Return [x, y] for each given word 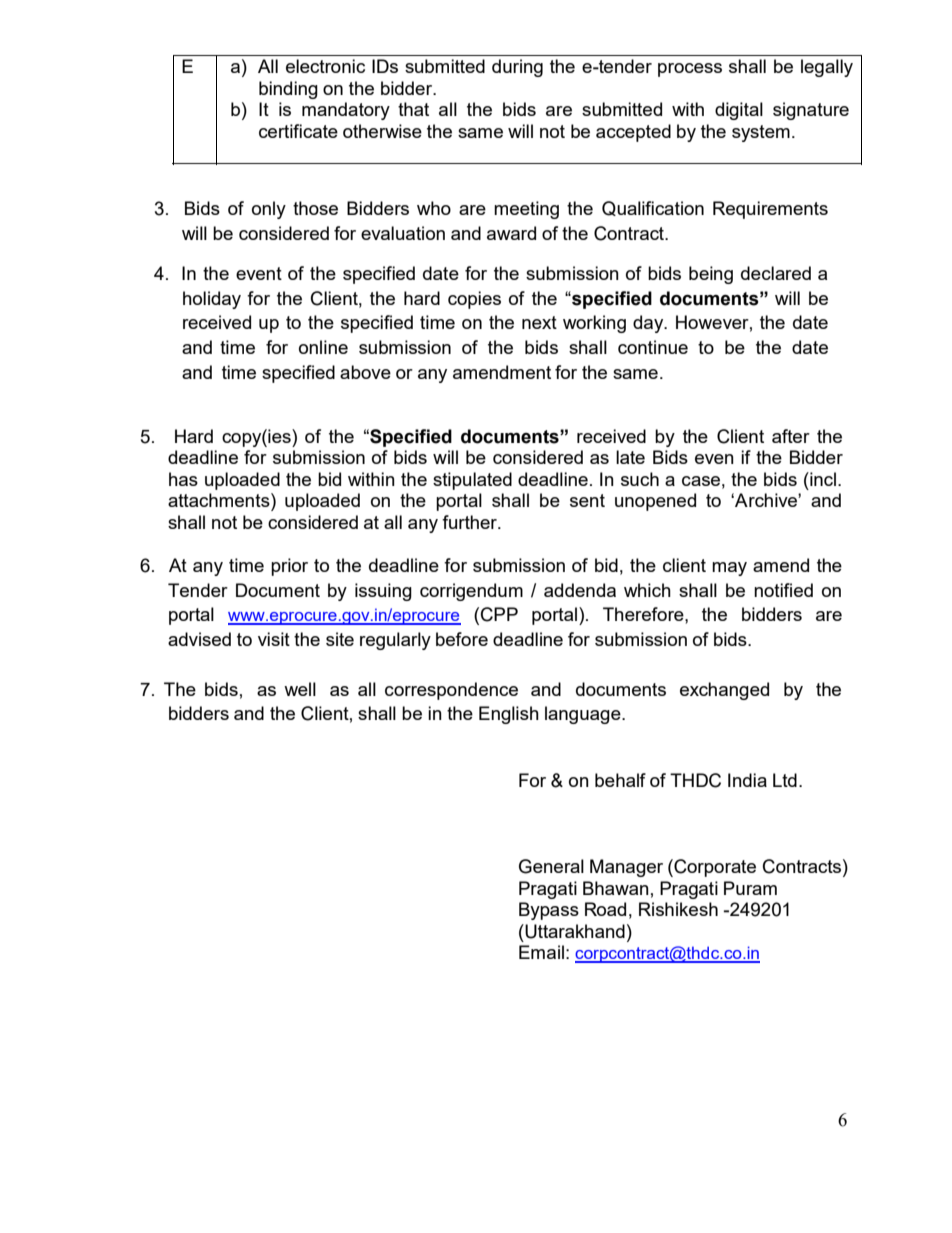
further [471, 522]
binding [288, 90]
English [509, 715]
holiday [212, 300]
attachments [220, 500]
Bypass [549, 911]
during [517, 68]
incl [823, 479]
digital [739, 111]
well [300, 689]
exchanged [724, 691]
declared [776, 273]
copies [474, 300]
